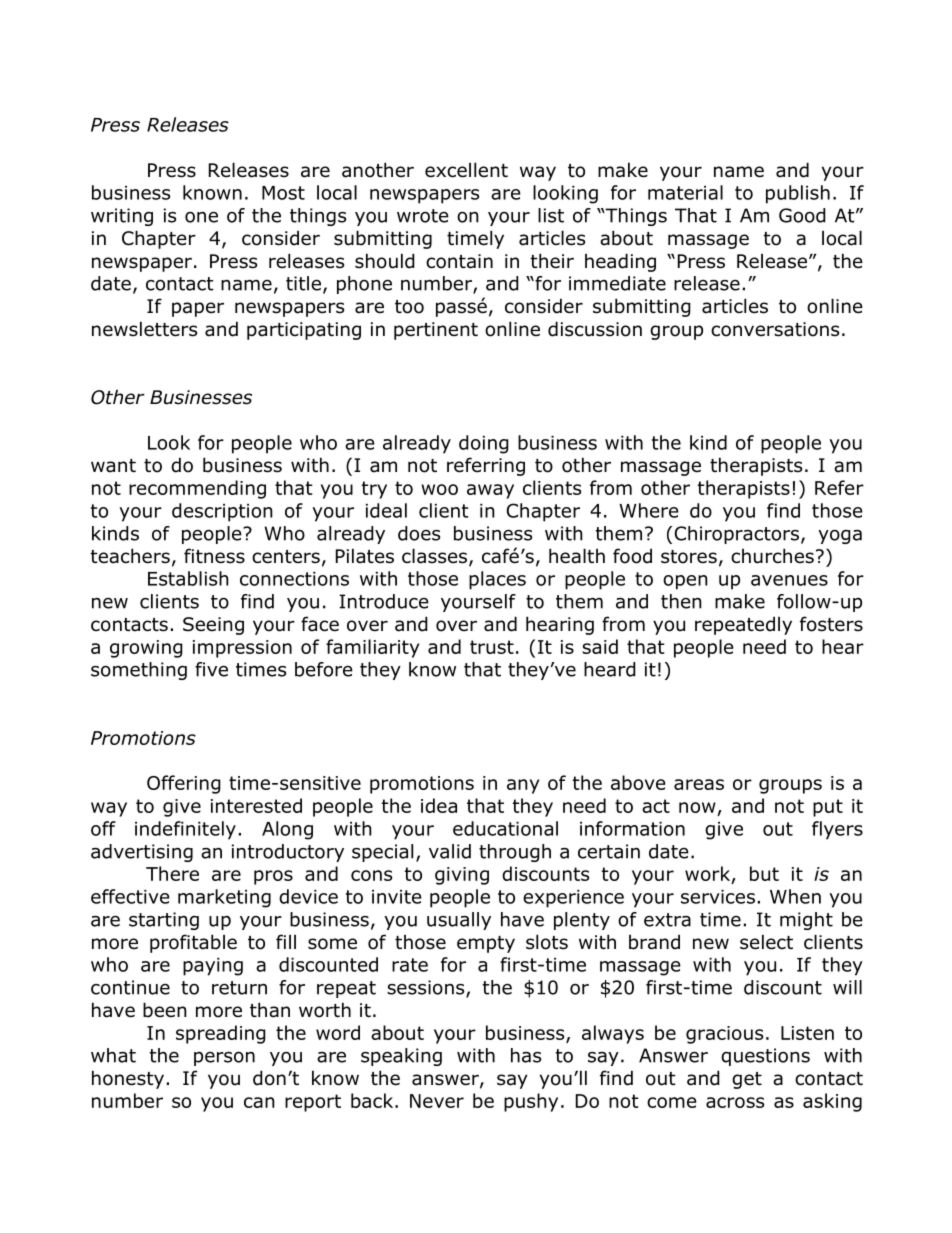 The width and height of the screenshot is (952, 1233). I want to click on excellent, so click(466, 170).
